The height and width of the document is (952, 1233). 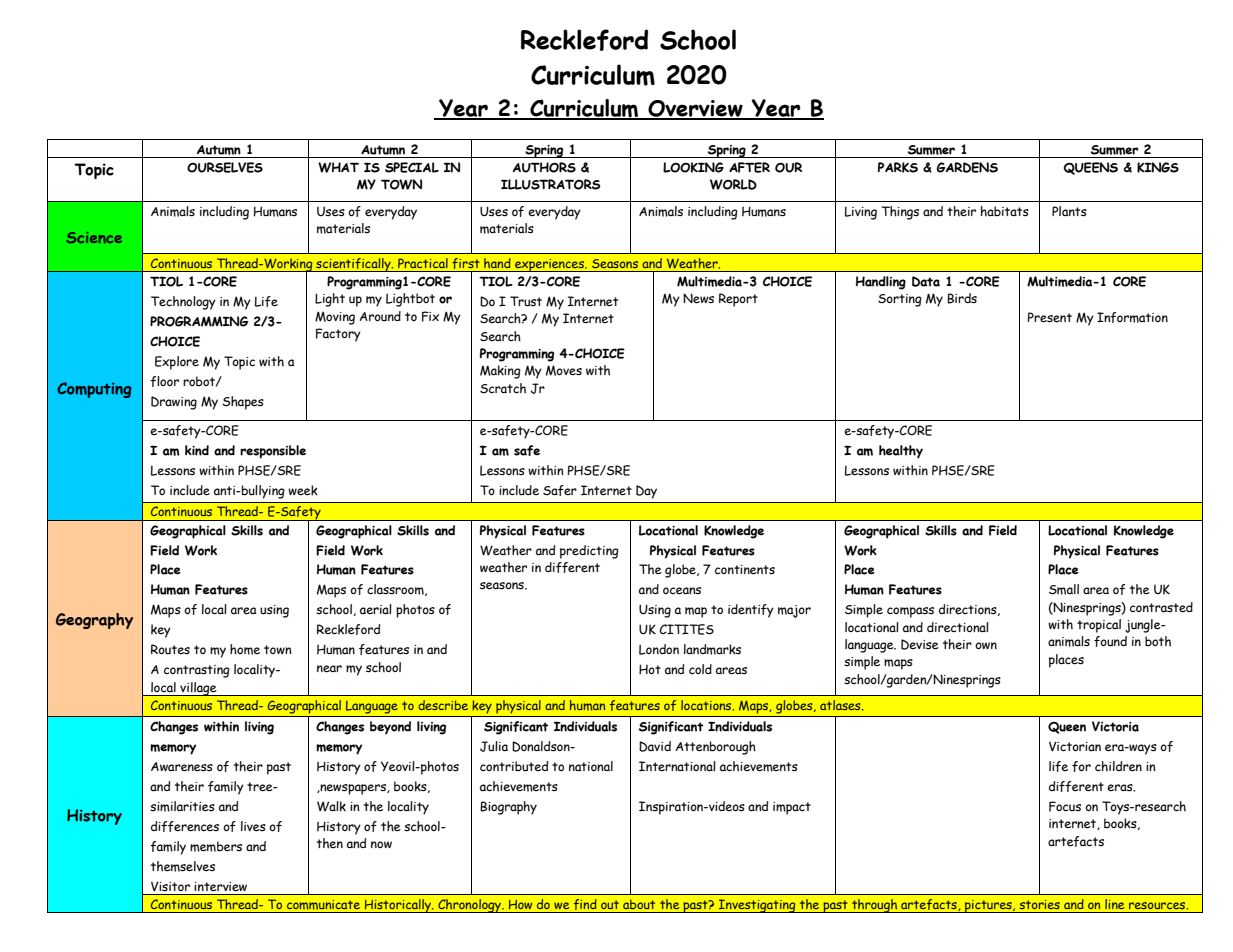 What do you see at coordinates (757, 906) in the document?
I see `Investigating` at bounding box center [757, 906].
